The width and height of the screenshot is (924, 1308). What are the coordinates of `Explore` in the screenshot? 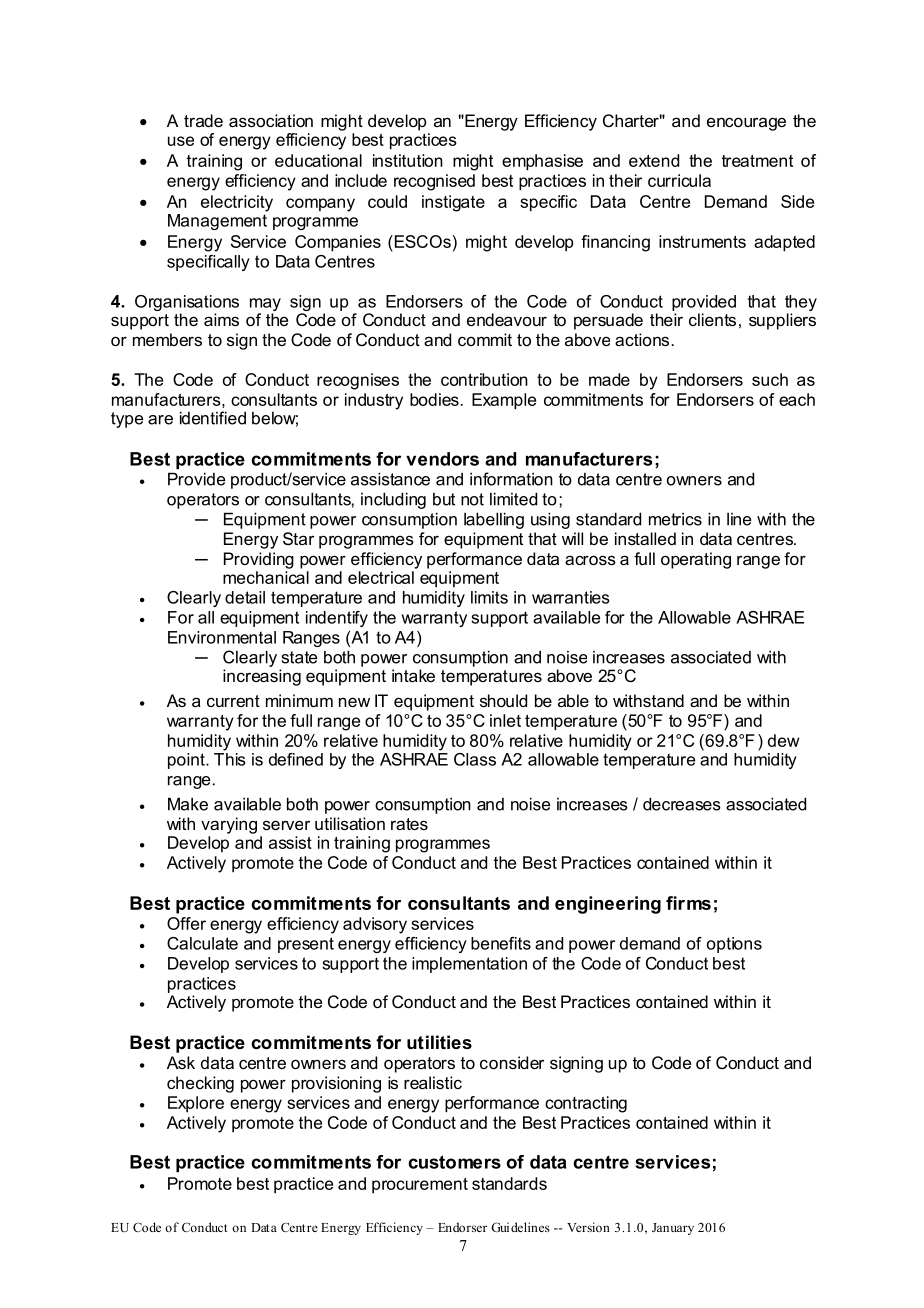 It's located at (196, 1104).
